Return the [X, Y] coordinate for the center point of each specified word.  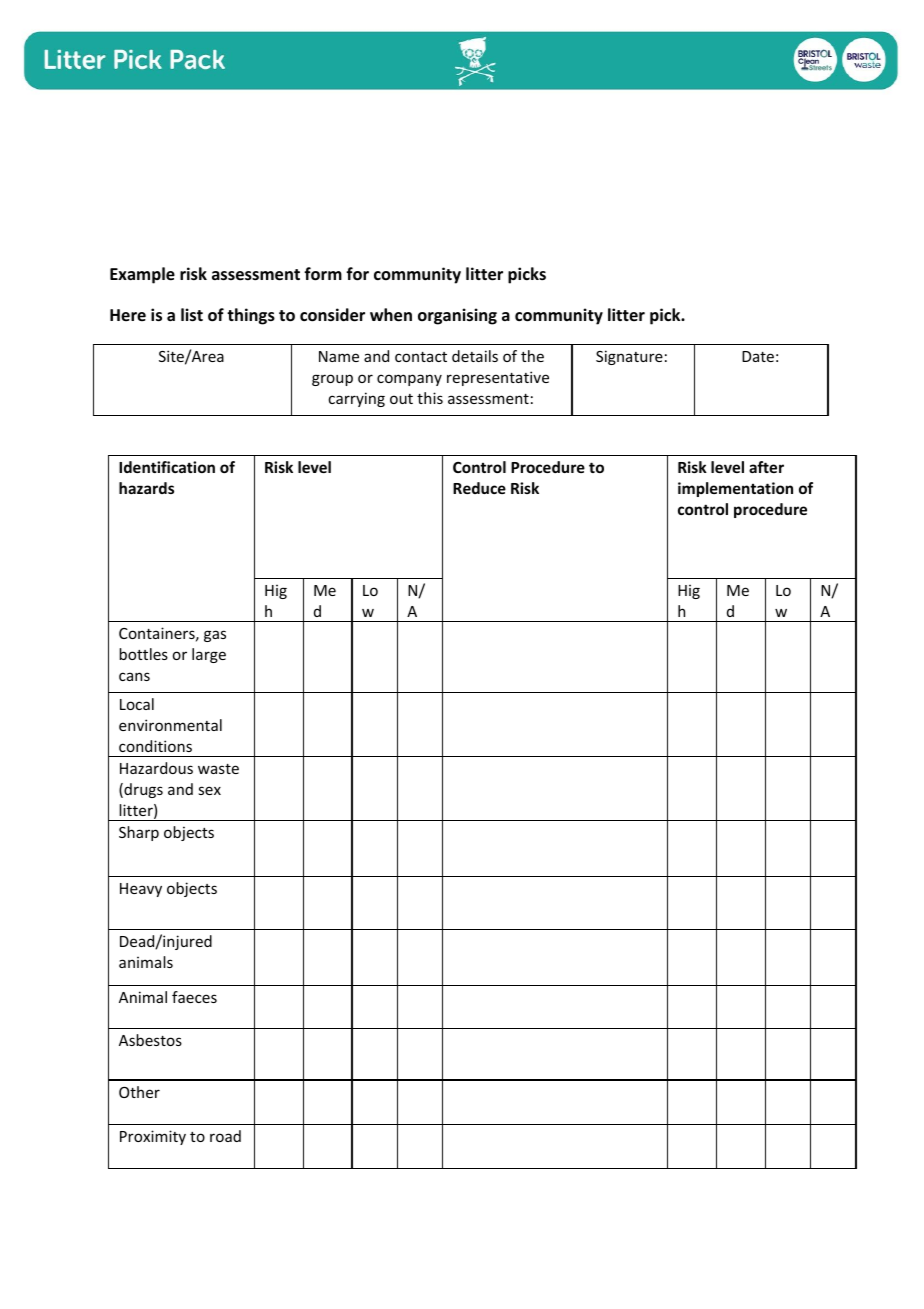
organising [457, 316]
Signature [629, 357]
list [192, 315]
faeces [194, 997]
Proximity [153, 1137]
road [225, 1136]
